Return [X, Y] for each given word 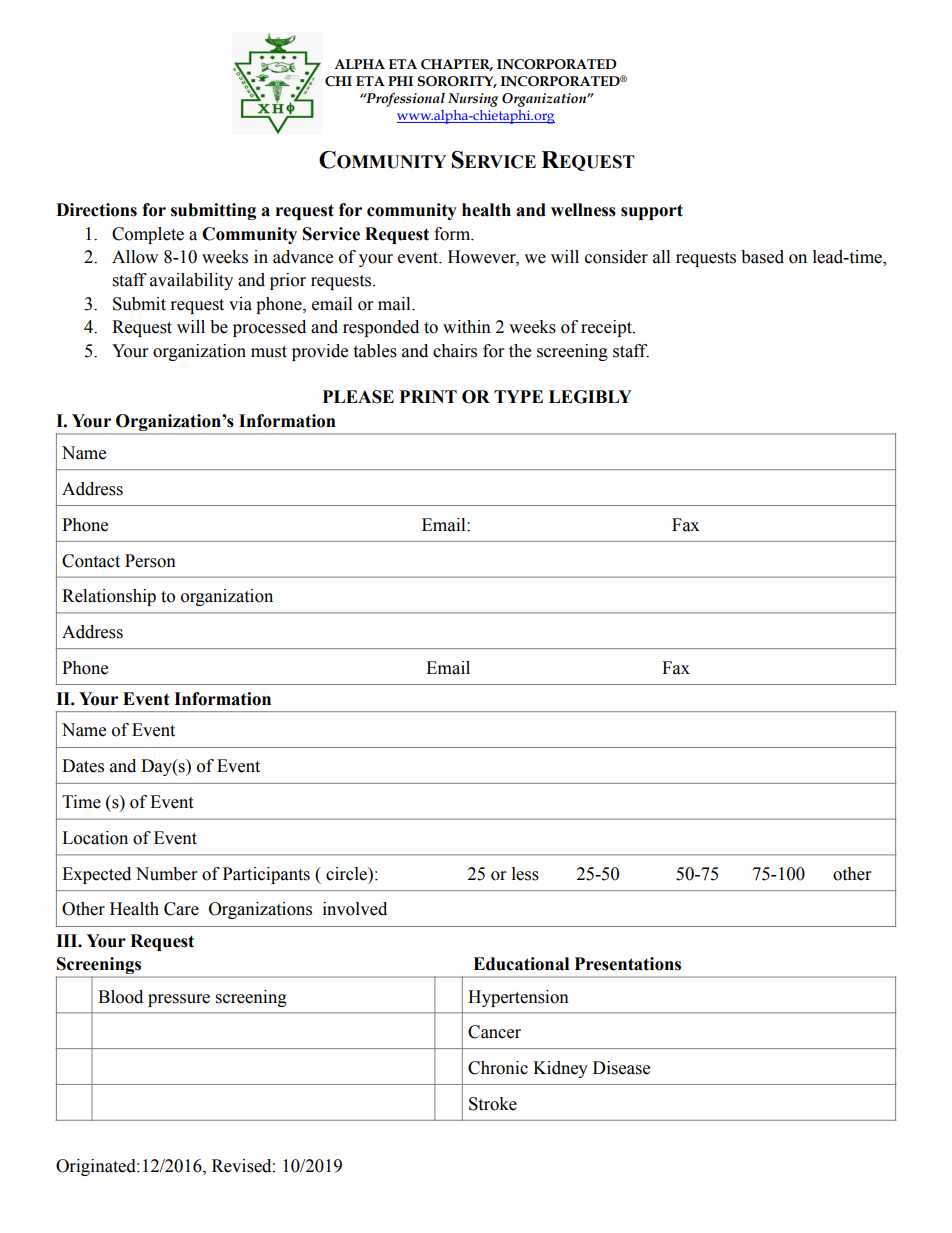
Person [150, 561]
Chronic [498, 1068]
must [269, 352]
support [652, 212]
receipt [607, 328]
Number [166, 874]
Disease [621, 1068]
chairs [455, 351]
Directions [96, 210]
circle [347, 874]
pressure [179, 1000]
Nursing [473, 100]
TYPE [518, 396]
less [525, 874]
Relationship [109, 597]
